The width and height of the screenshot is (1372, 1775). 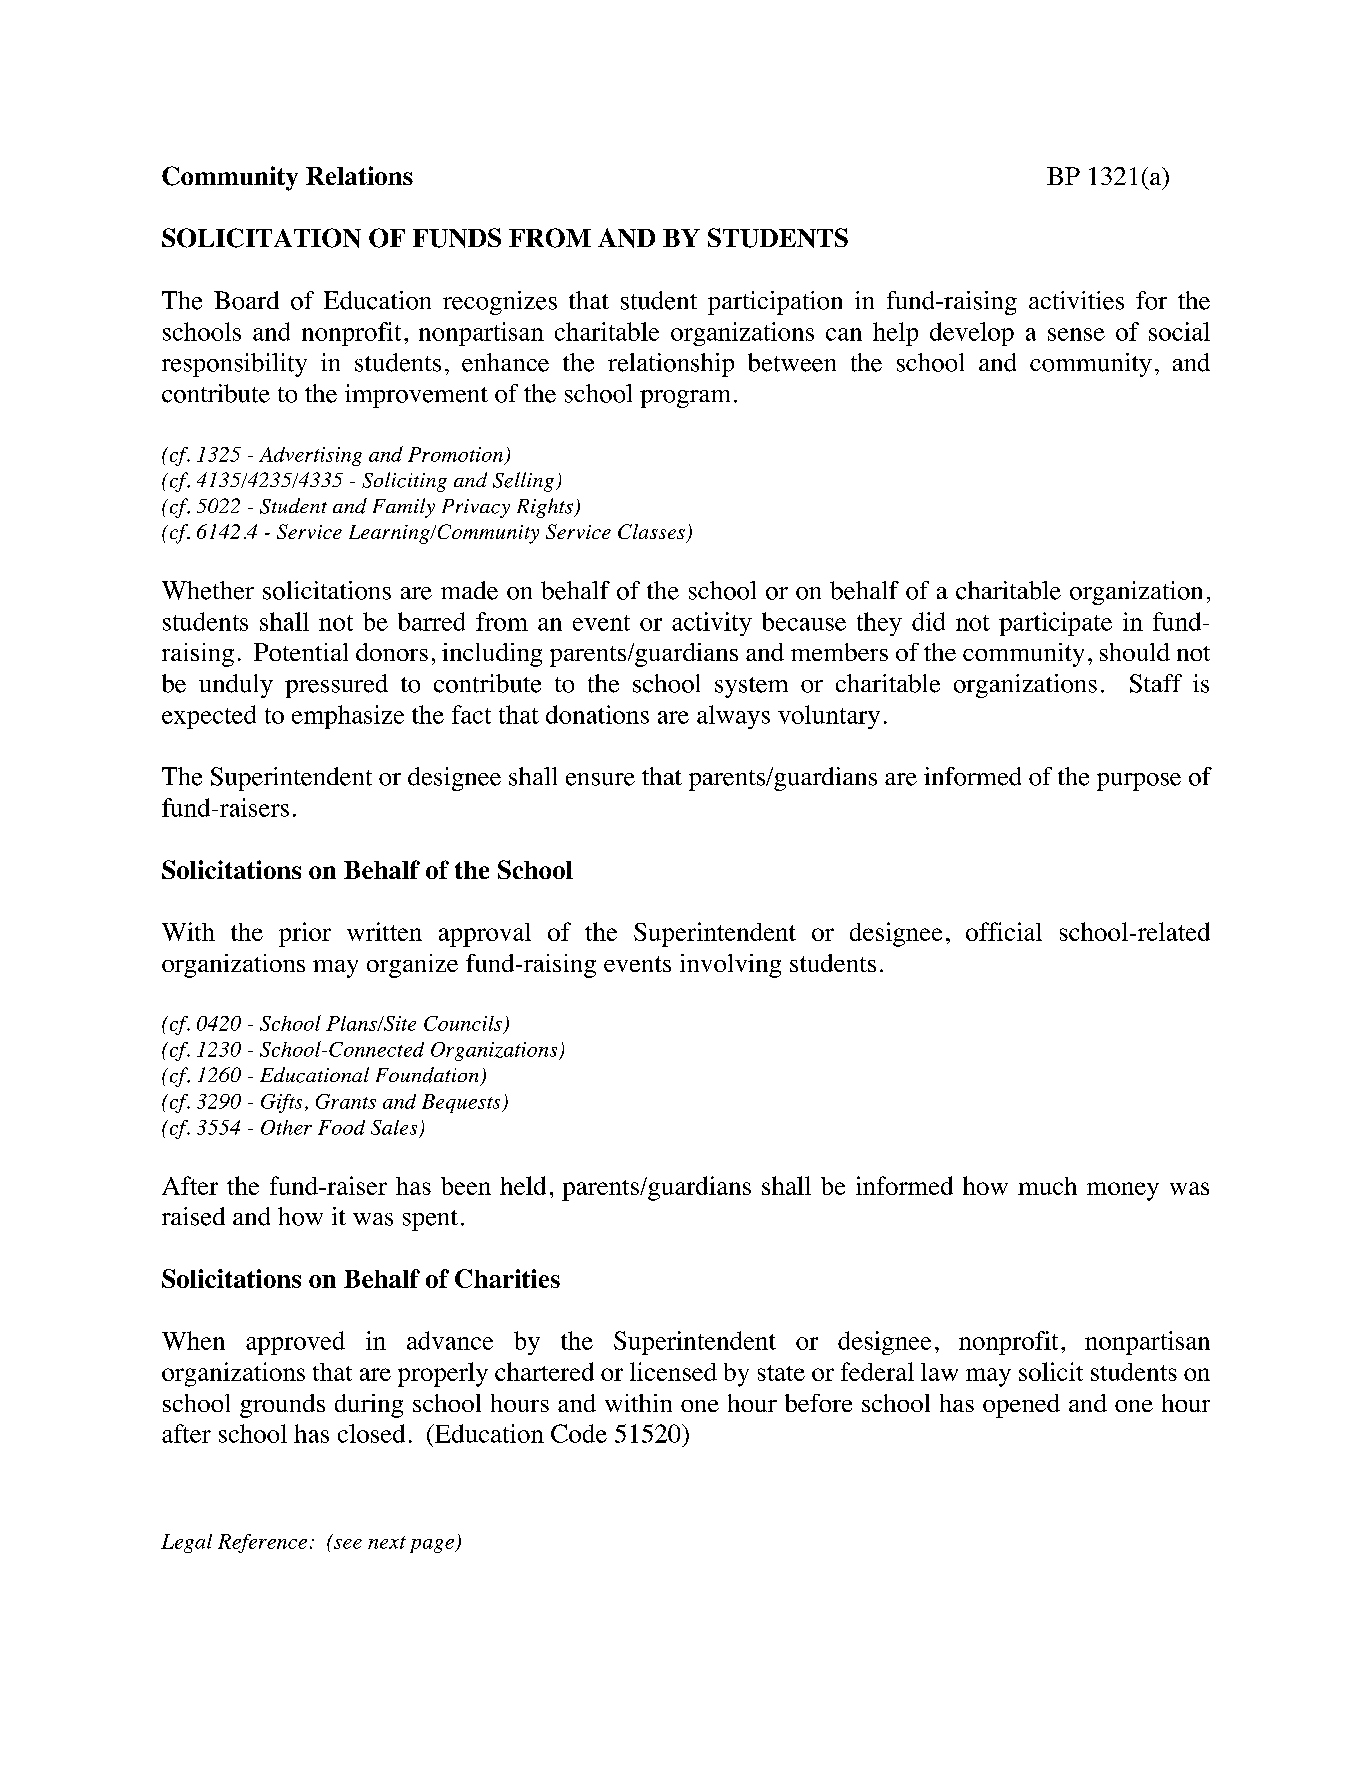 What do you see at coordinates (262, 1543) in the screenshot?
I see `Reference` at bounding box center [262, 1543].
